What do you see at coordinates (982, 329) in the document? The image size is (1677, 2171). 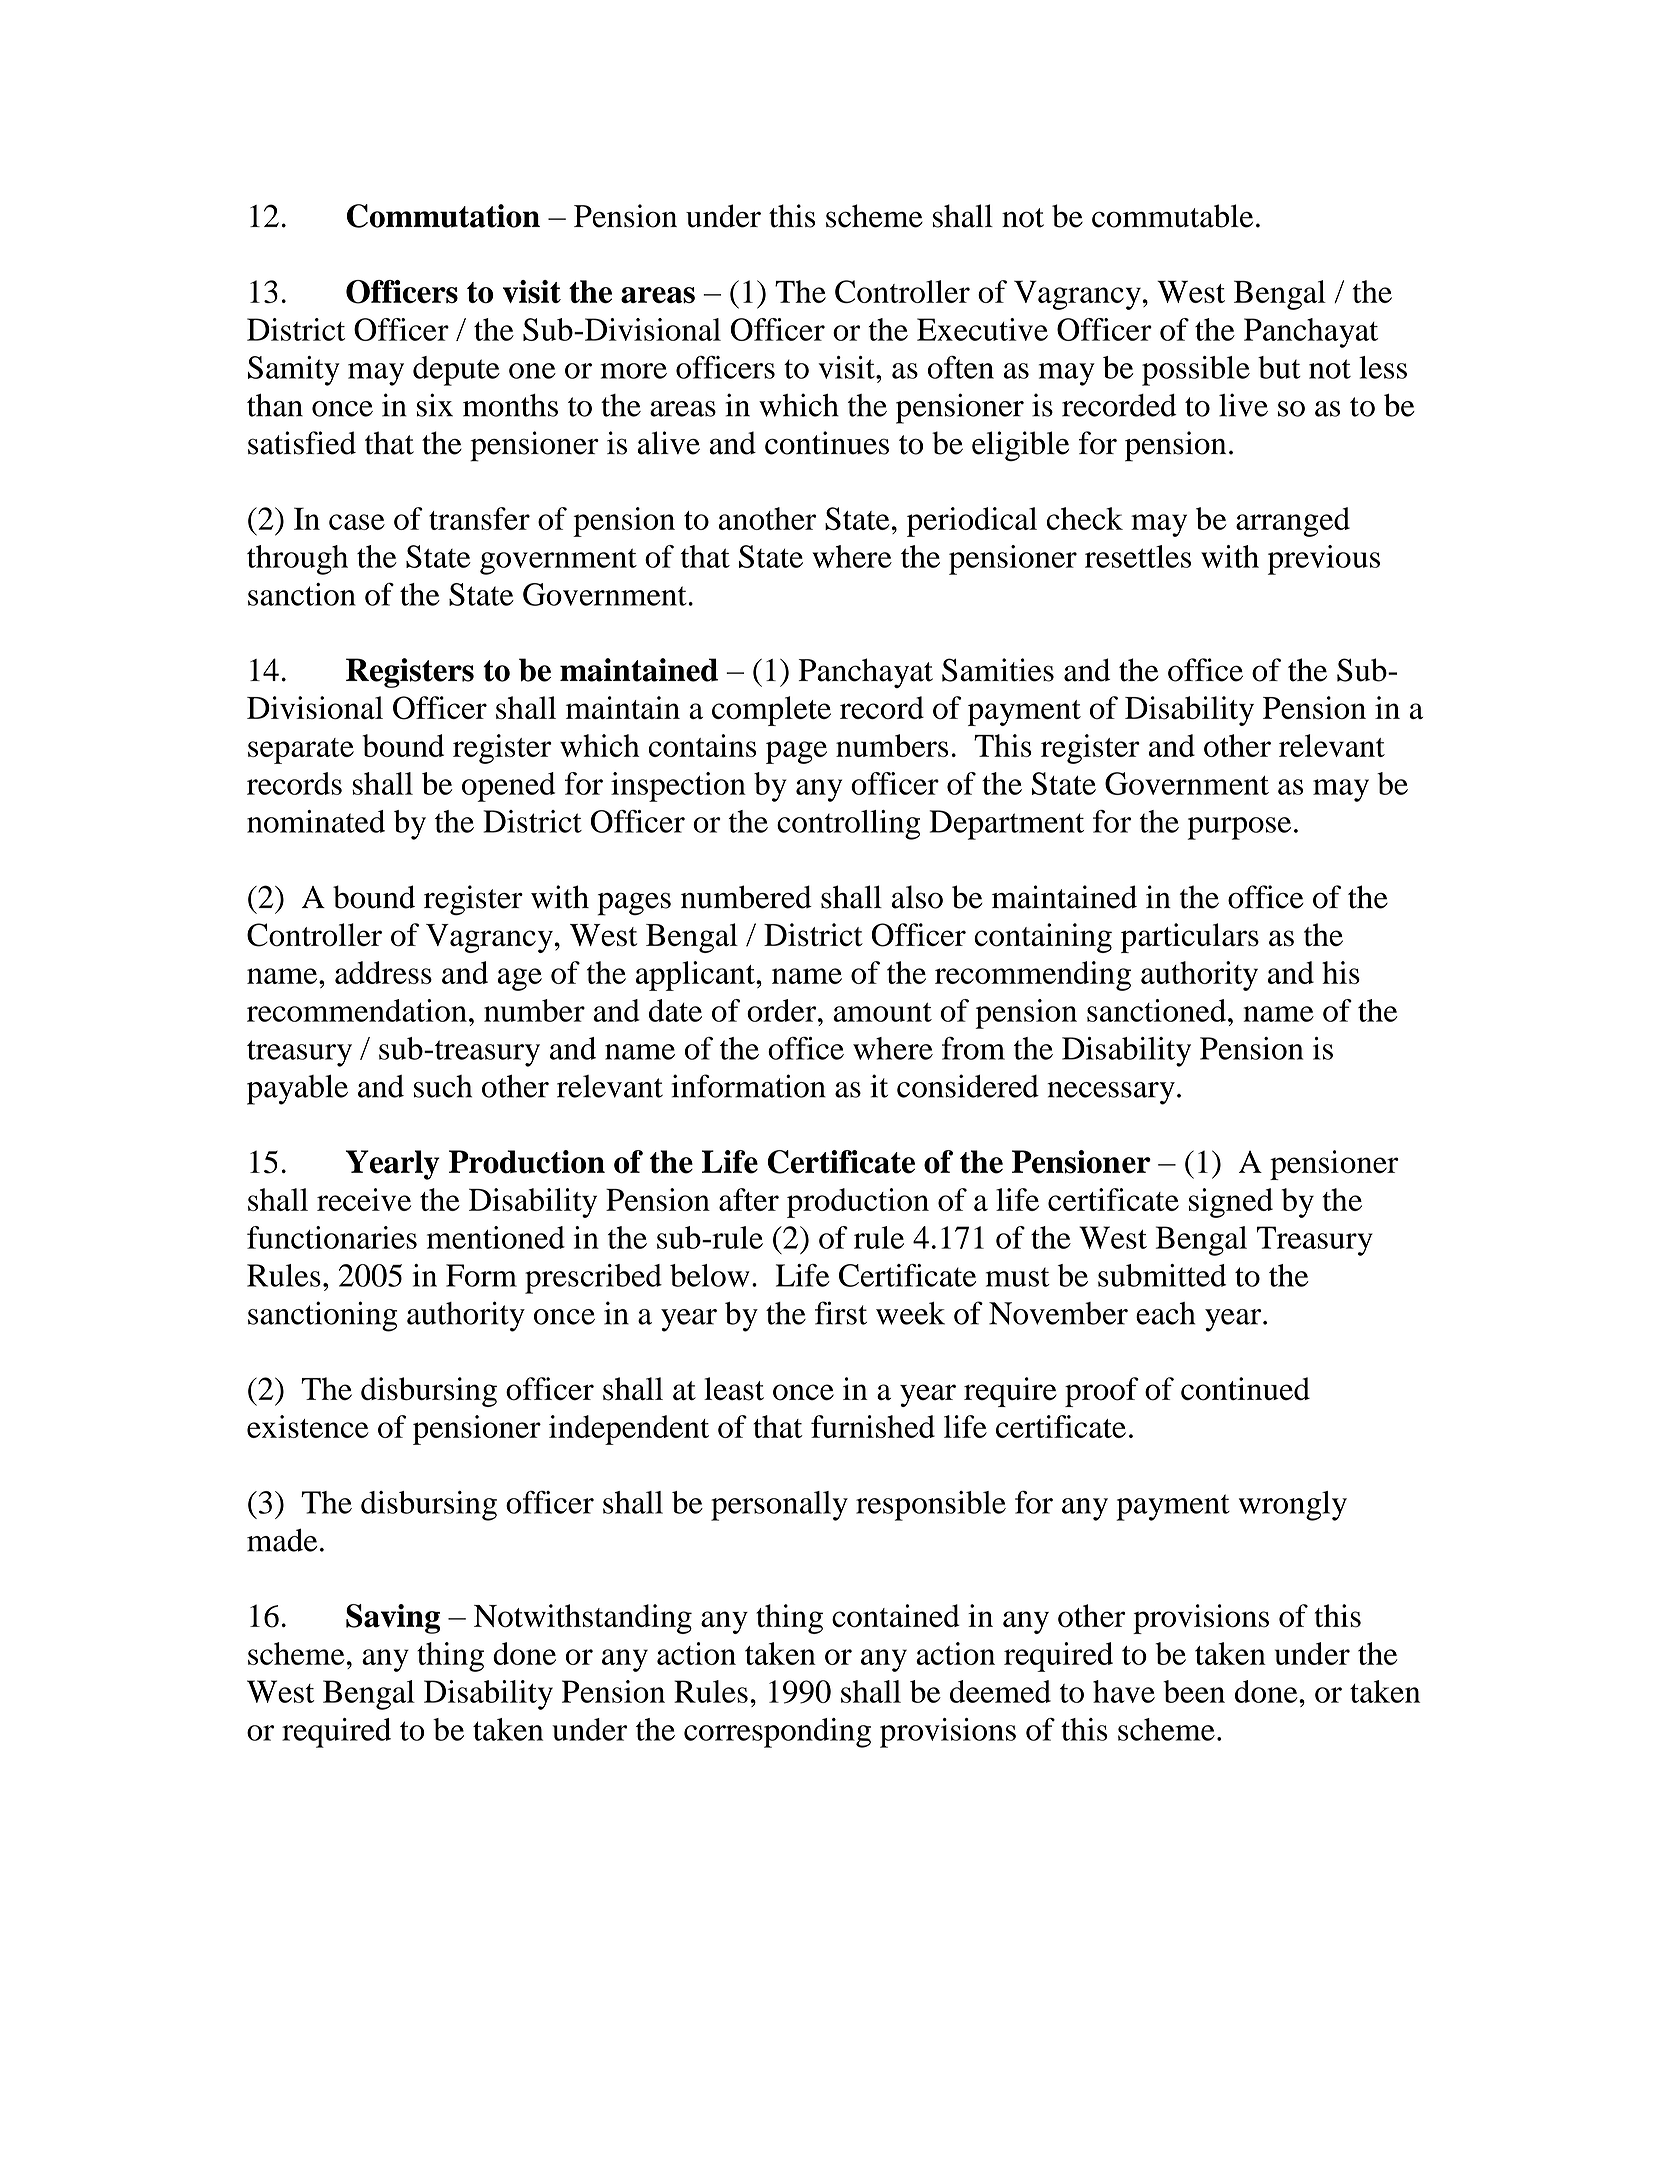 I see `Executive` at bounding box center [982, 329].
